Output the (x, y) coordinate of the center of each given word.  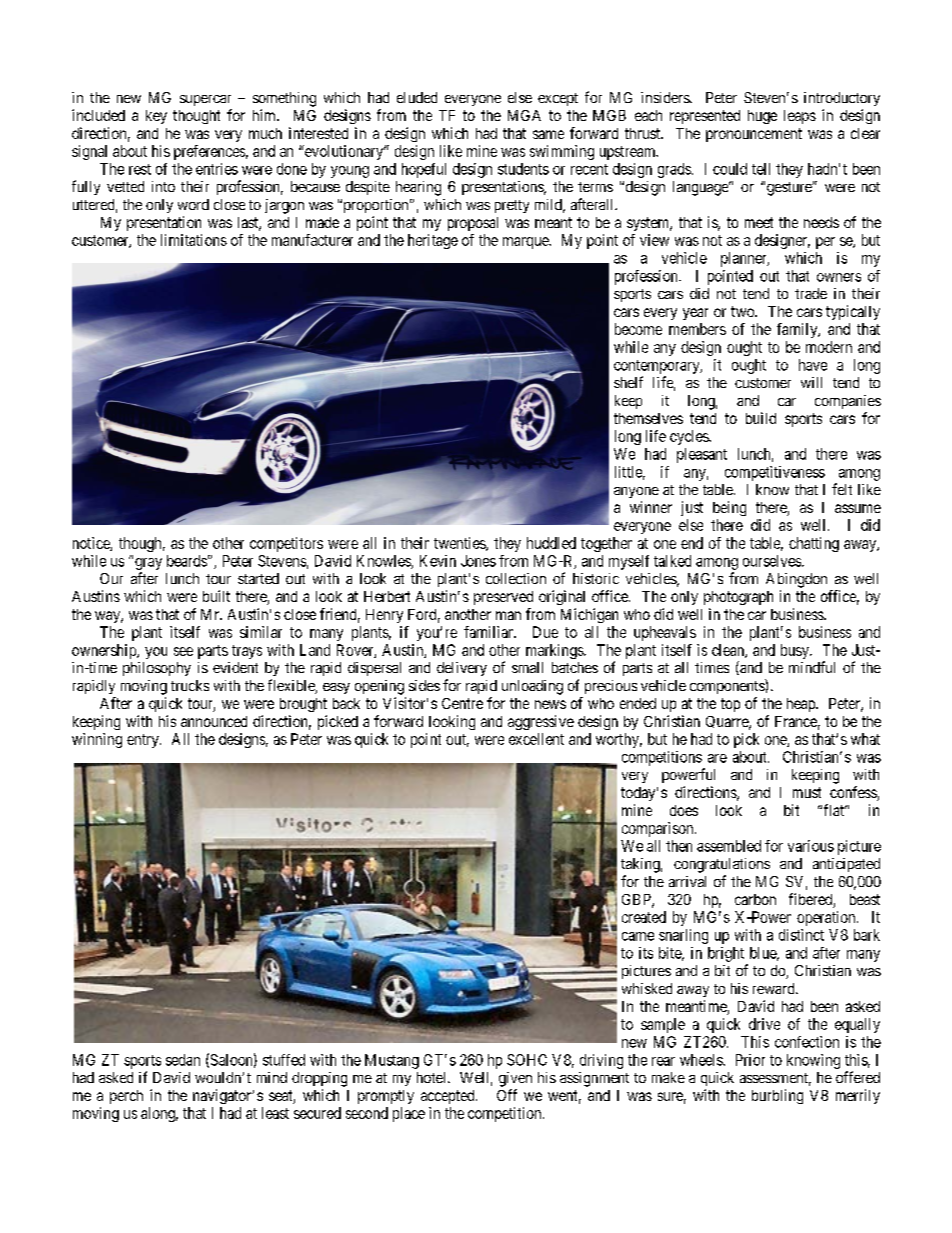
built (216, 596)
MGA (524, 115)
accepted (449, 1097)
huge (762, 117)
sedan (183, 1060)
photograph (738, 598)
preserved (503, 598)
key (156, 117)
